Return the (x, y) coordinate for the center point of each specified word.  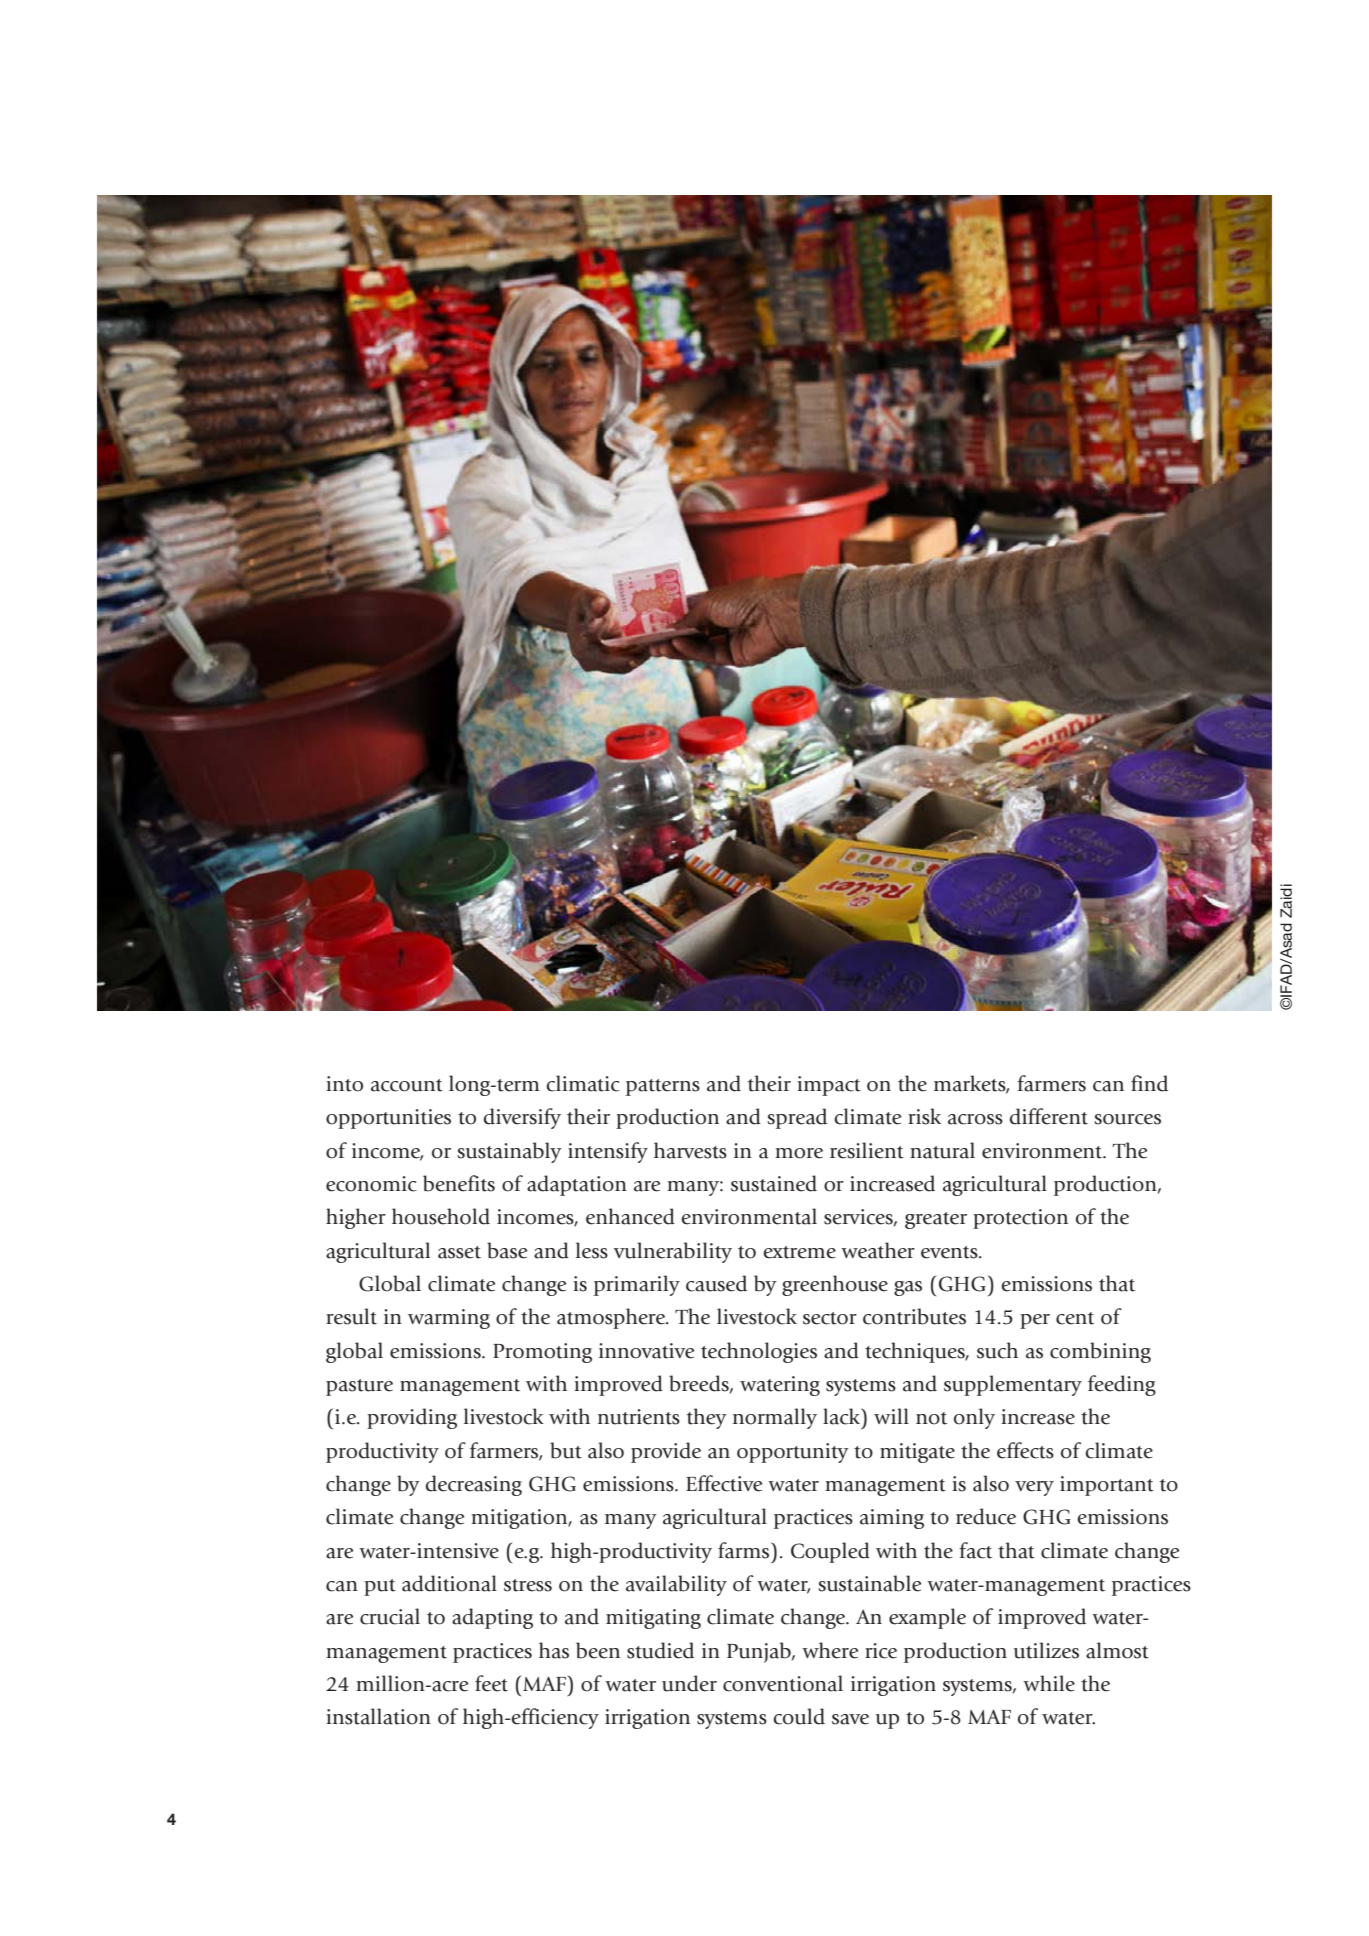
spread (797, 1118)
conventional (783, 1683)
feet (491, 1683)
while (1049, 1683)
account (407, 1085)
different (1049, 1116)
